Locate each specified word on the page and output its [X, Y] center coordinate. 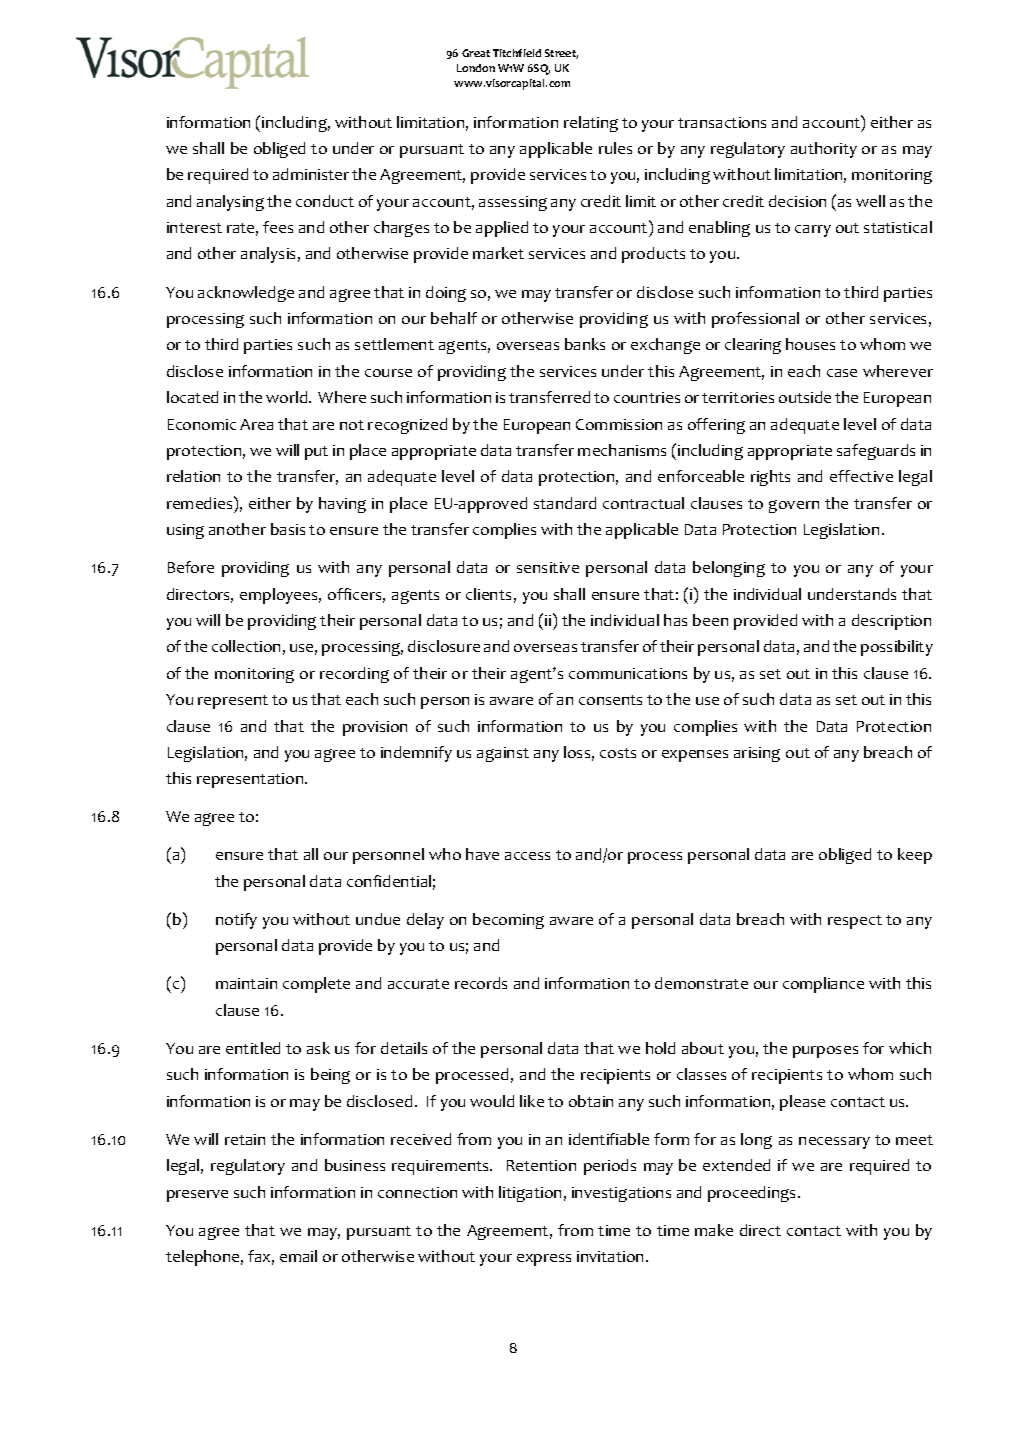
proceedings [753, 1194]
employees [280, 596]
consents [610, 700]
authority [824, 150]
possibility [897, 648]
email [298, 1256]
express [544, 1260]
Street [561, 54]
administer [311, 174]
